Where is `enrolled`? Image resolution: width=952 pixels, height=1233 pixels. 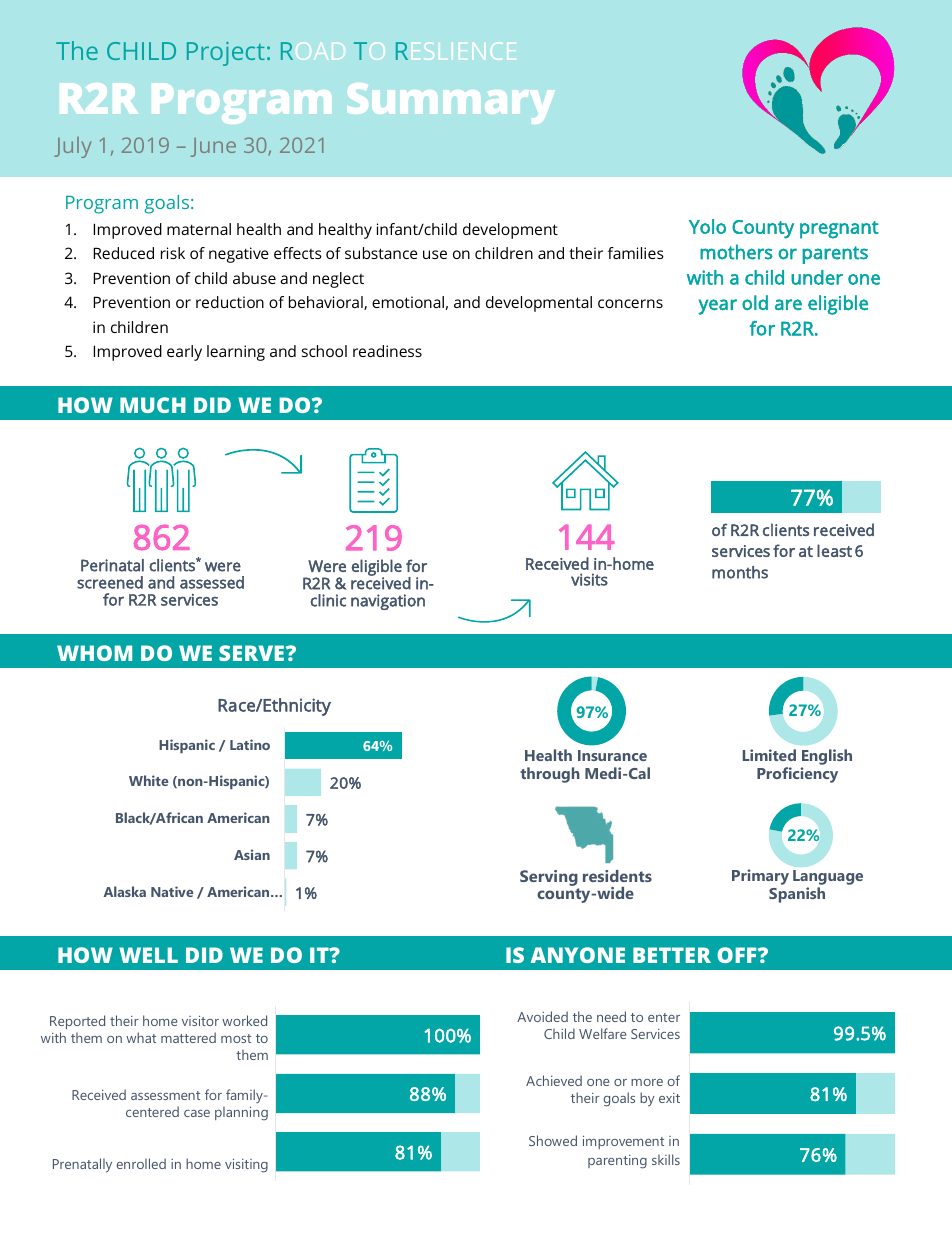 enrolled is located at coordinates (141, 1163).
